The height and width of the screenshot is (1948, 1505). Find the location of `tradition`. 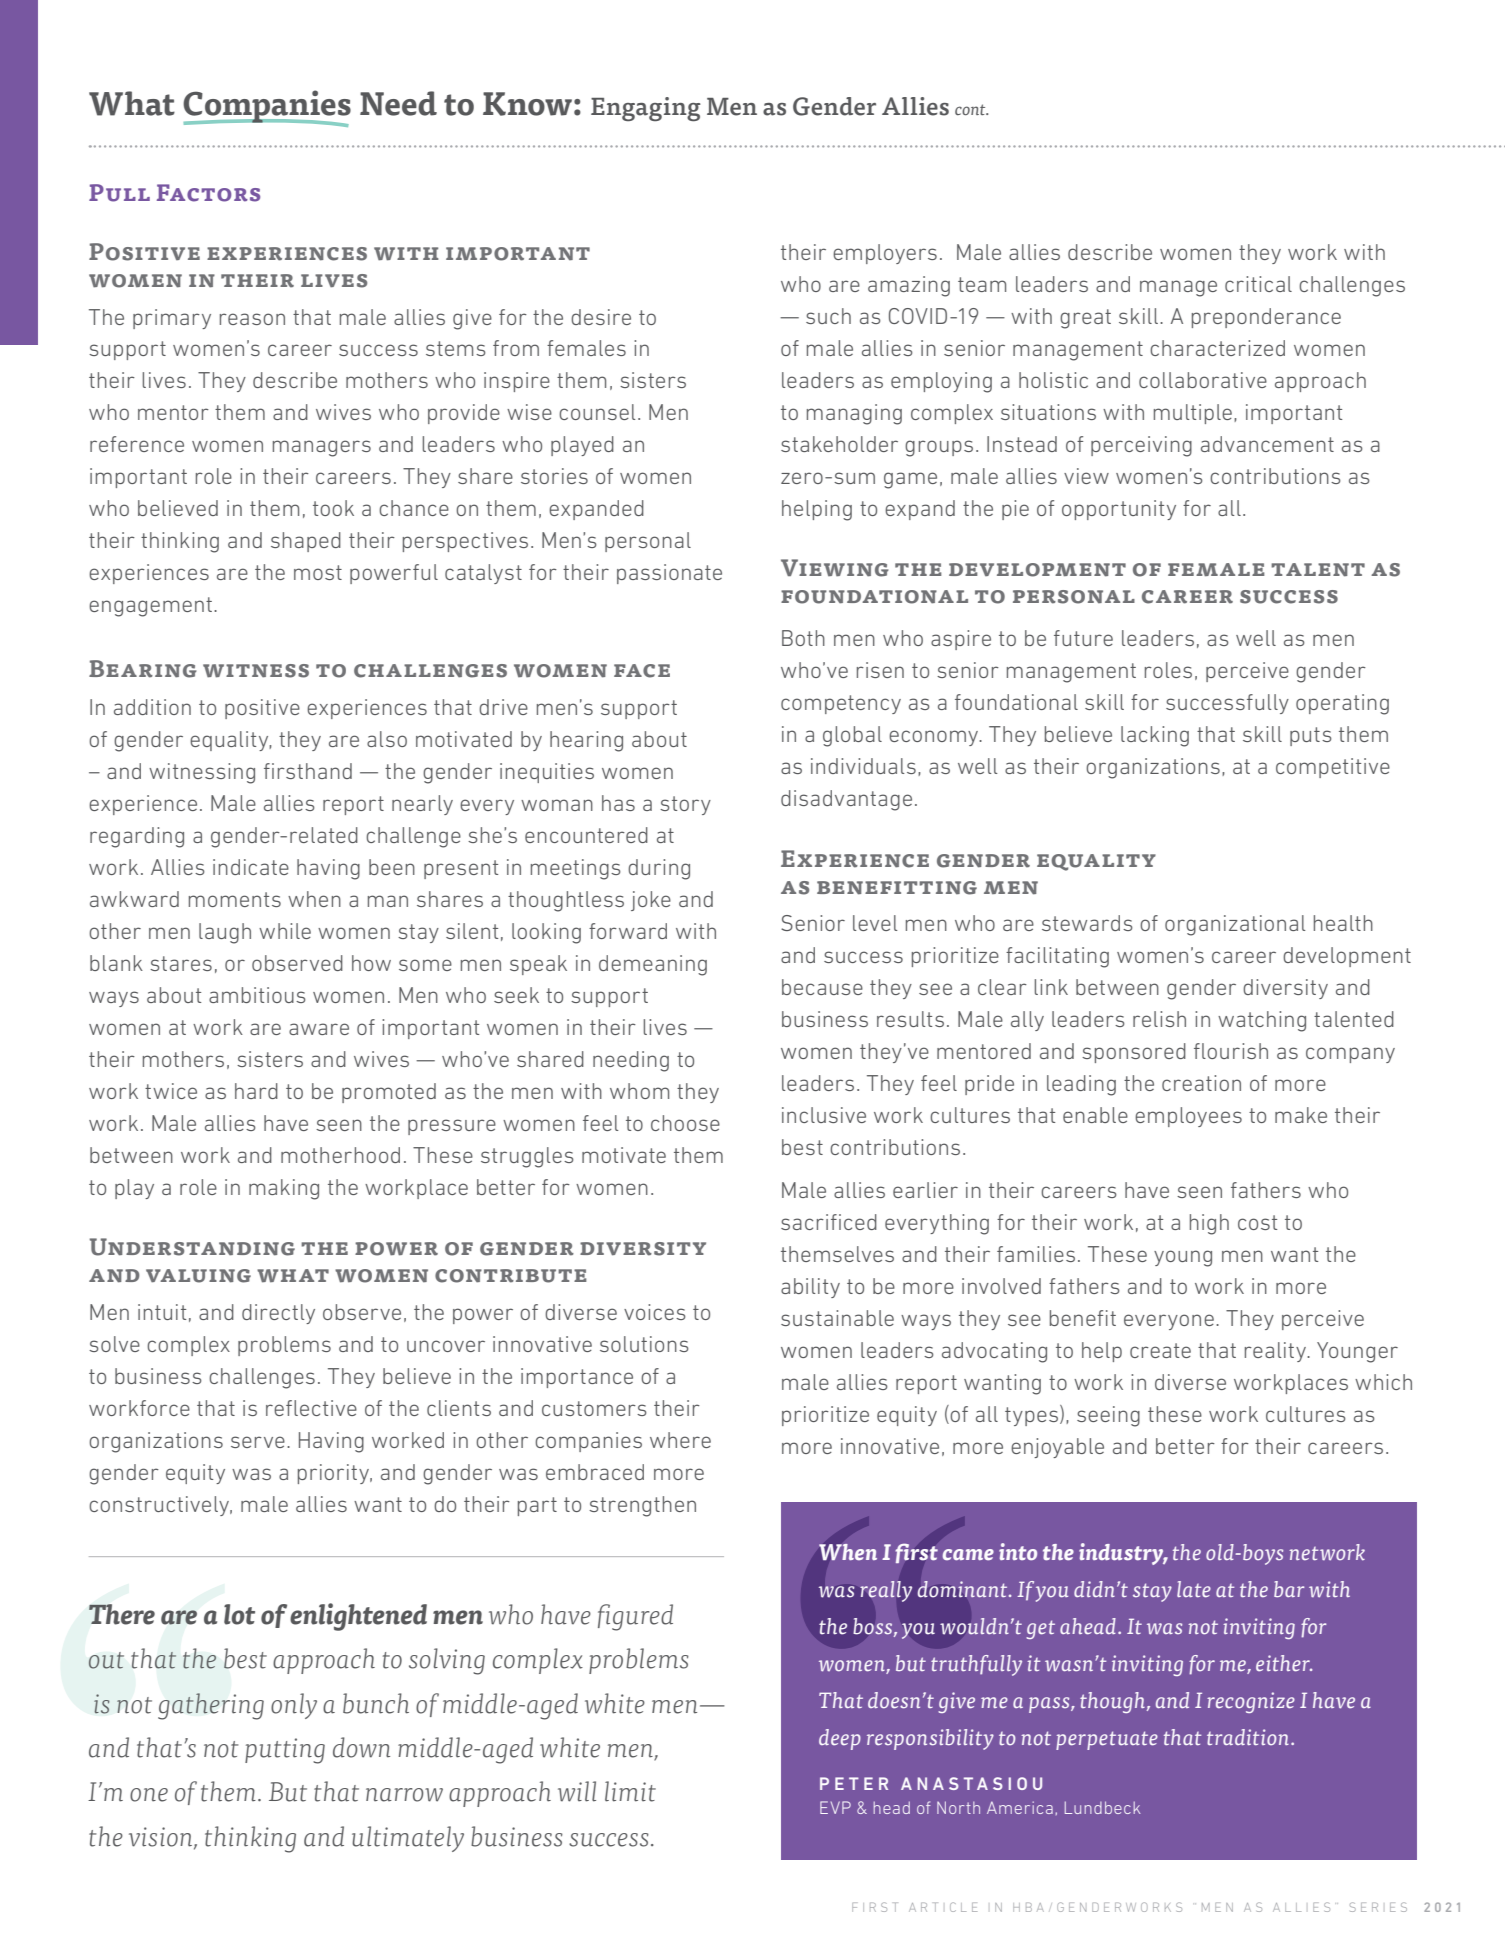

tradition is located at coordinates (1248, 1737).
